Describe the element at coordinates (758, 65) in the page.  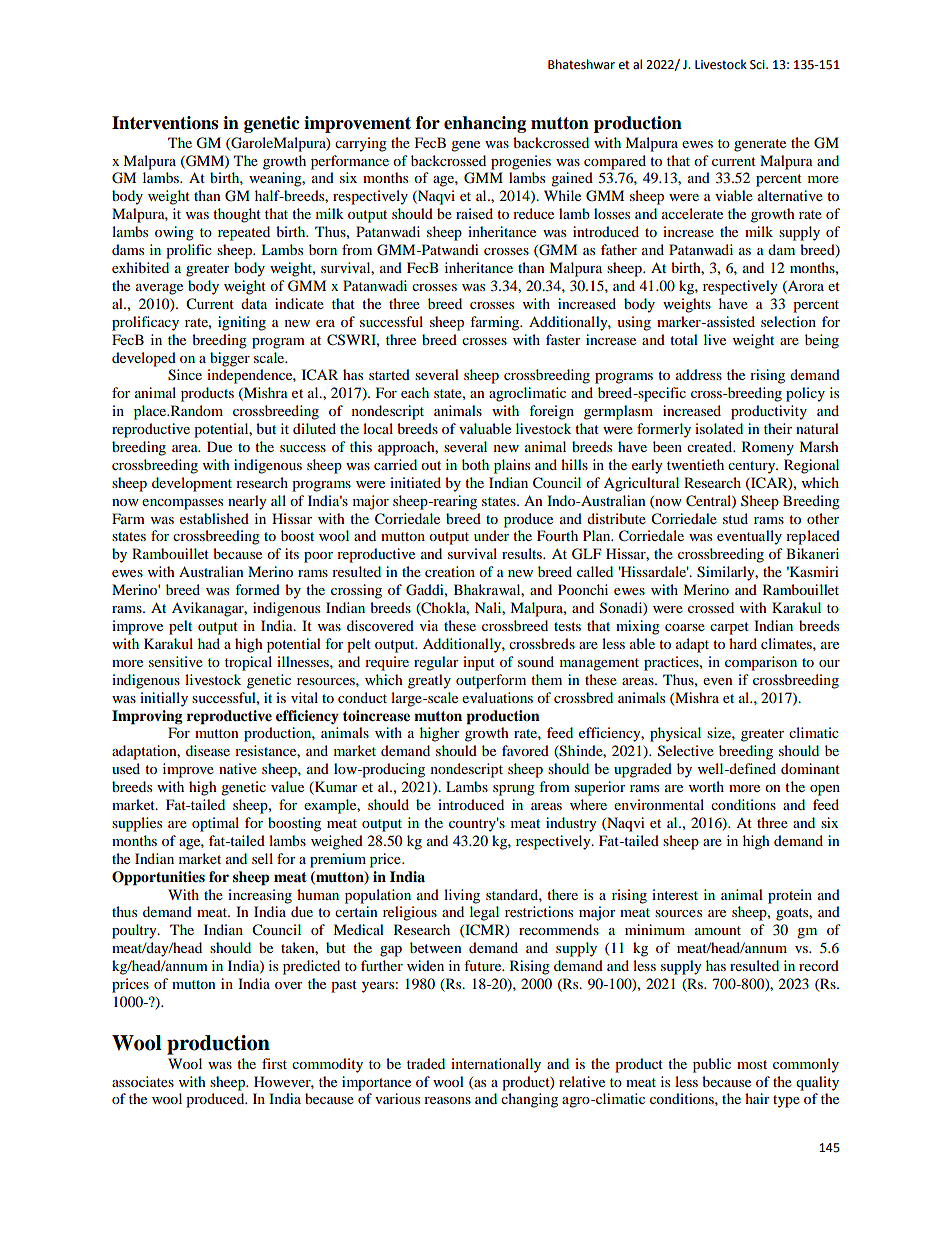
I see `Sci` at that location.
